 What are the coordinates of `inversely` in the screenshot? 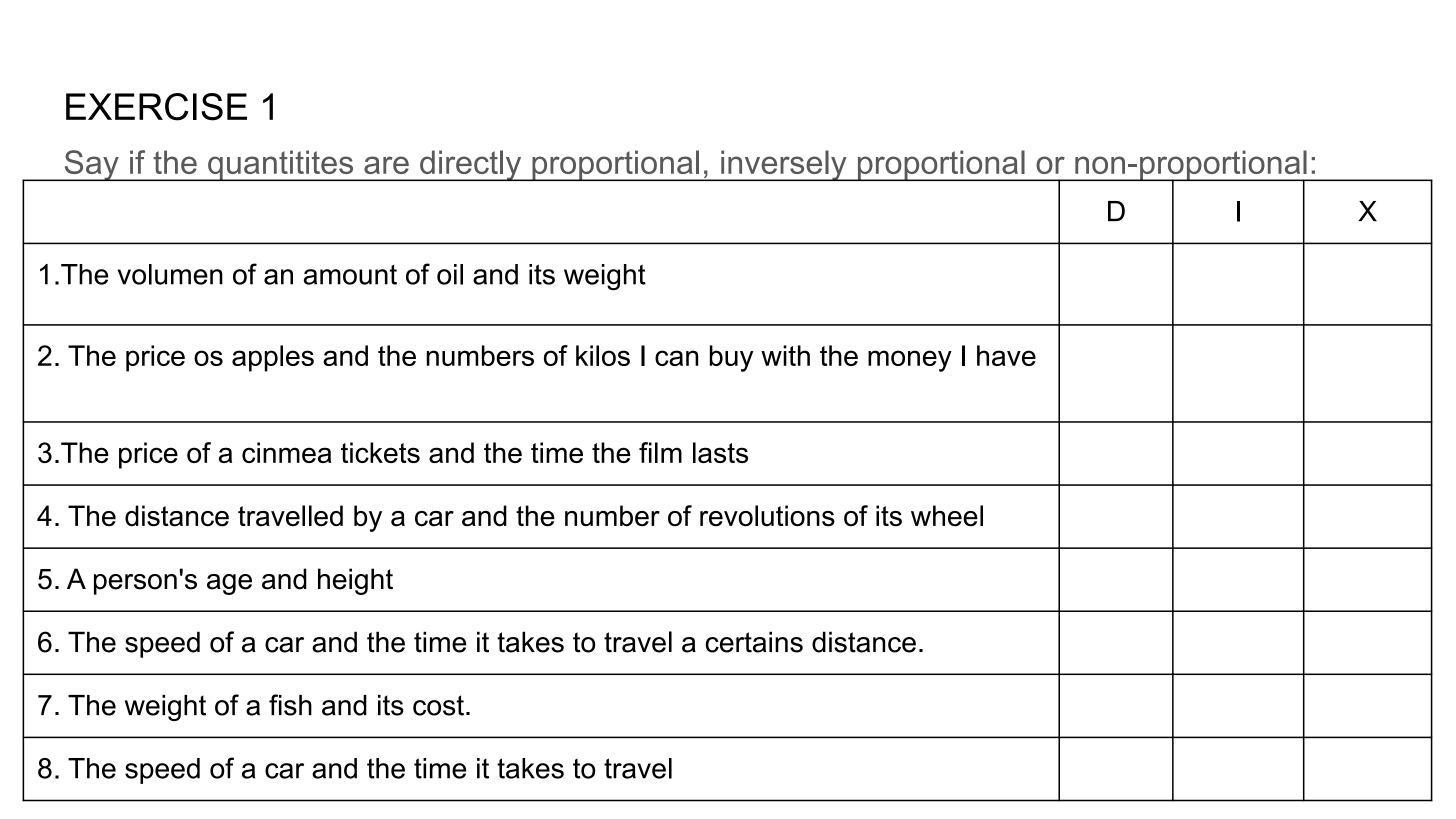 It's located at (784, 165).
